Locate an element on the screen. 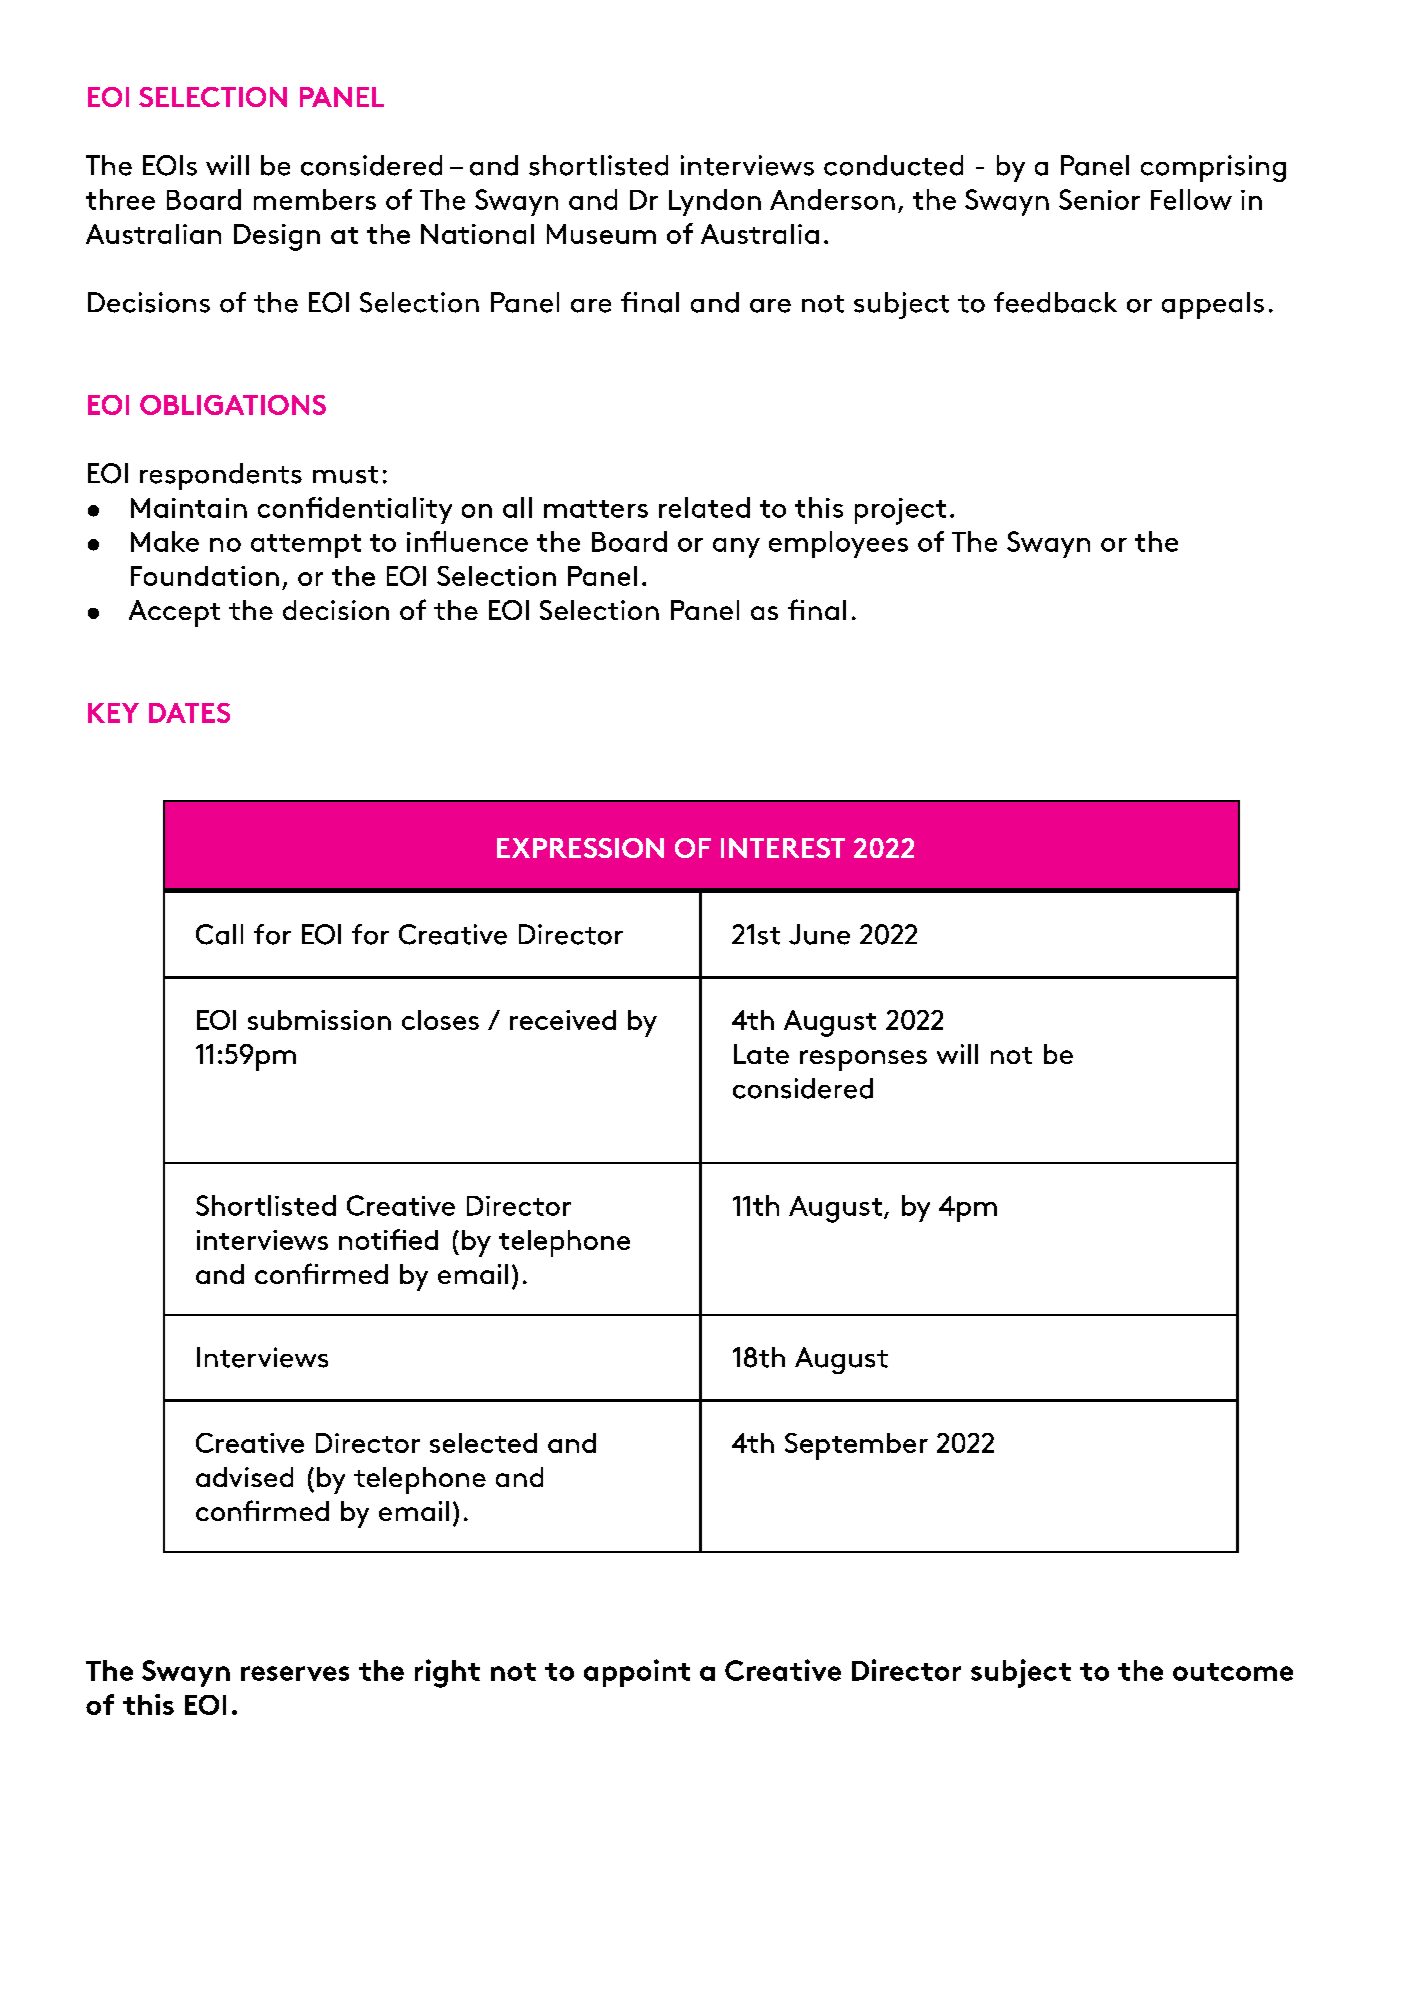 Image resolution: width=1414 pixels, height=2000 pixels. responses is located at coordinates (863, 1060).
